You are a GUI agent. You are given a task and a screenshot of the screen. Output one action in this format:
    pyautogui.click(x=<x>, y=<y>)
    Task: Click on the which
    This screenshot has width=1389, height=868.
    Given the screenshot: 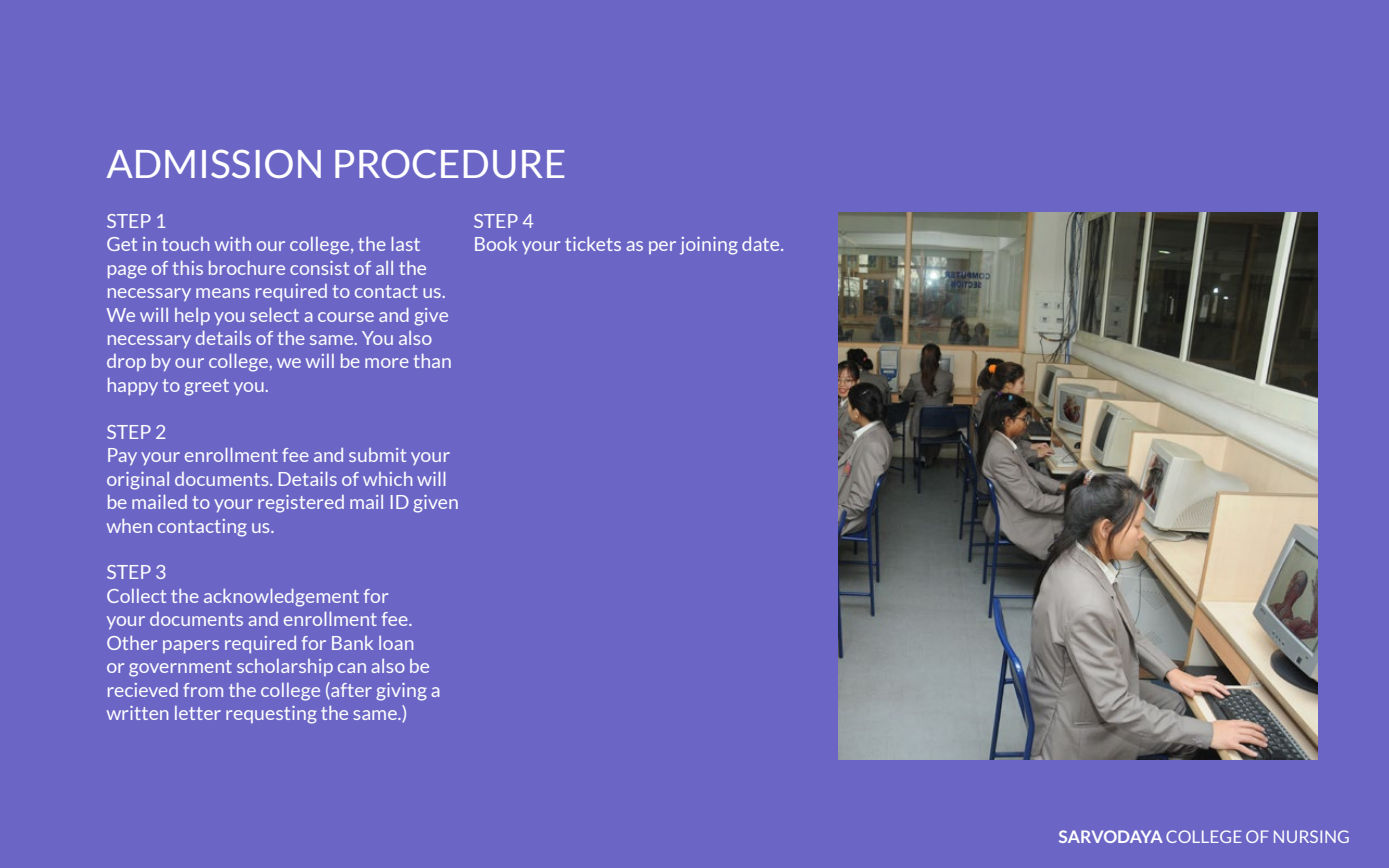 What is the action you would take?
    pyautogui.click(x=387, y=479)
